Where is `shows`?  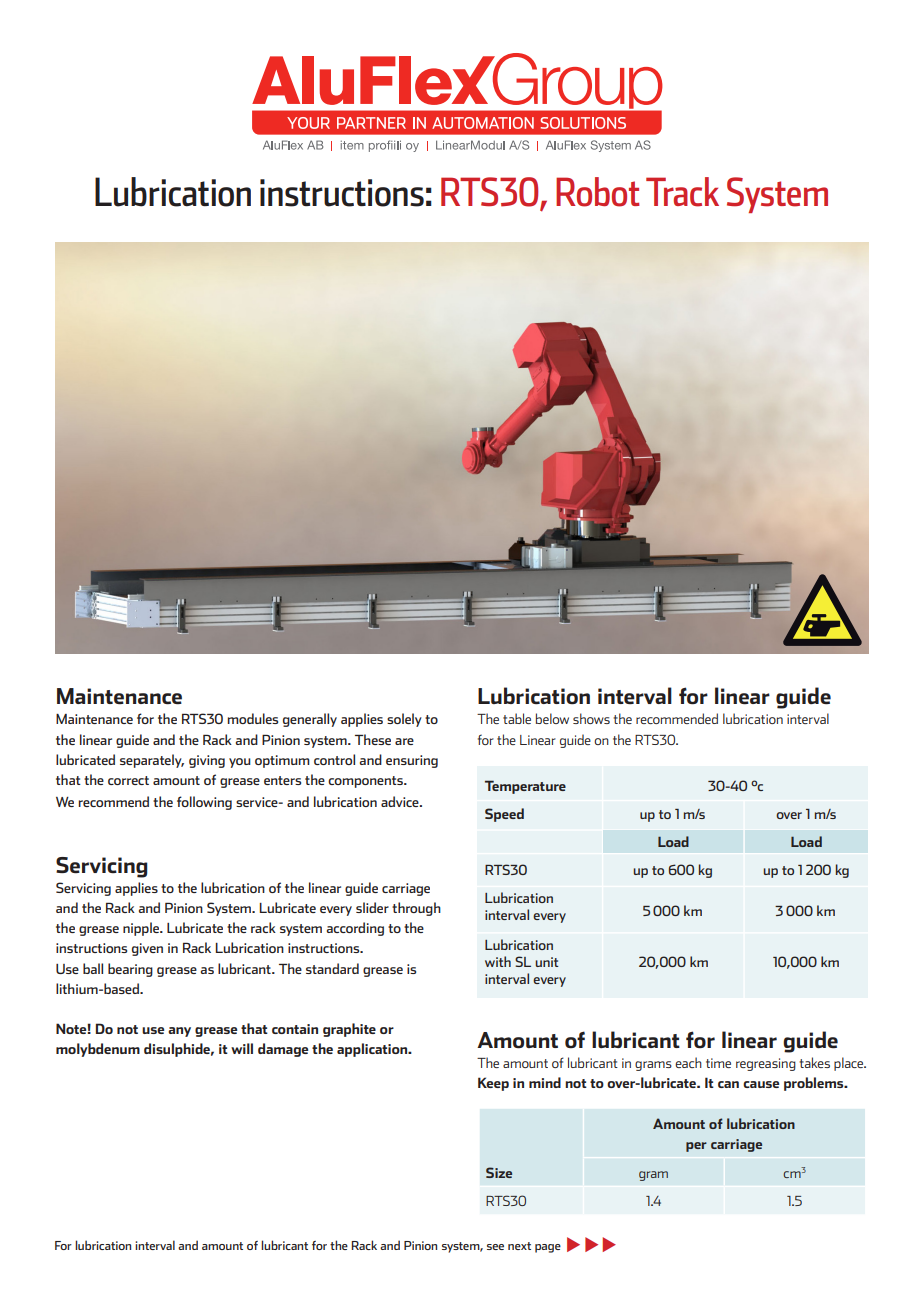
shows is located at coordinates (591, 718).
